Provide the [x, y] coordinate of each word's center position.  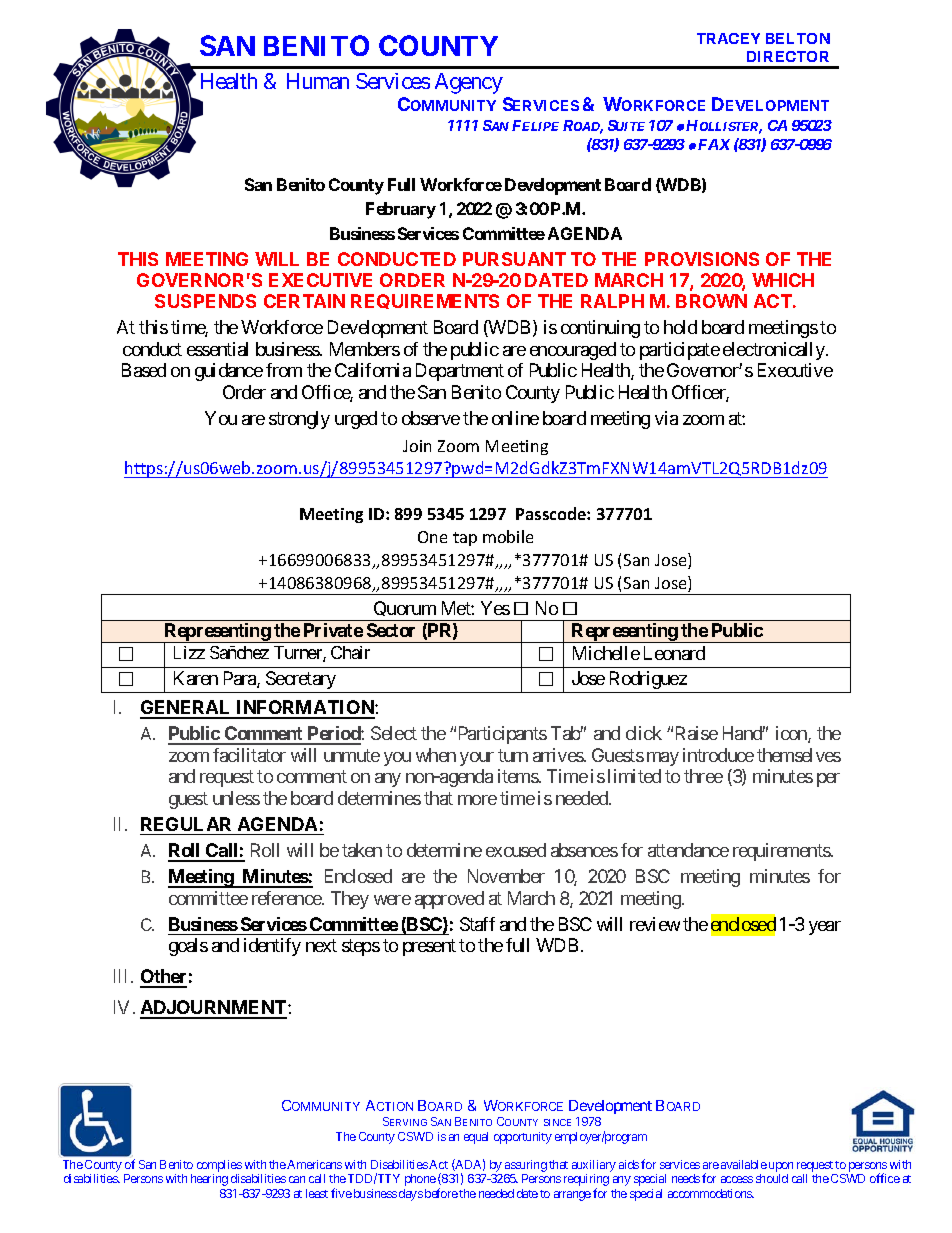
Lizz [189, 652]
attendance [688, 850]
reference [287, 898]
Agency [469, 83]
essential [217, 349]
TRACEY [728, 38]
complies [219, 1167]
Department [460, 372]
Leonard [674, 653]
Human [318, 81]
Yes [495, 608]
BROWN [711, 301]
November [506, 876]
